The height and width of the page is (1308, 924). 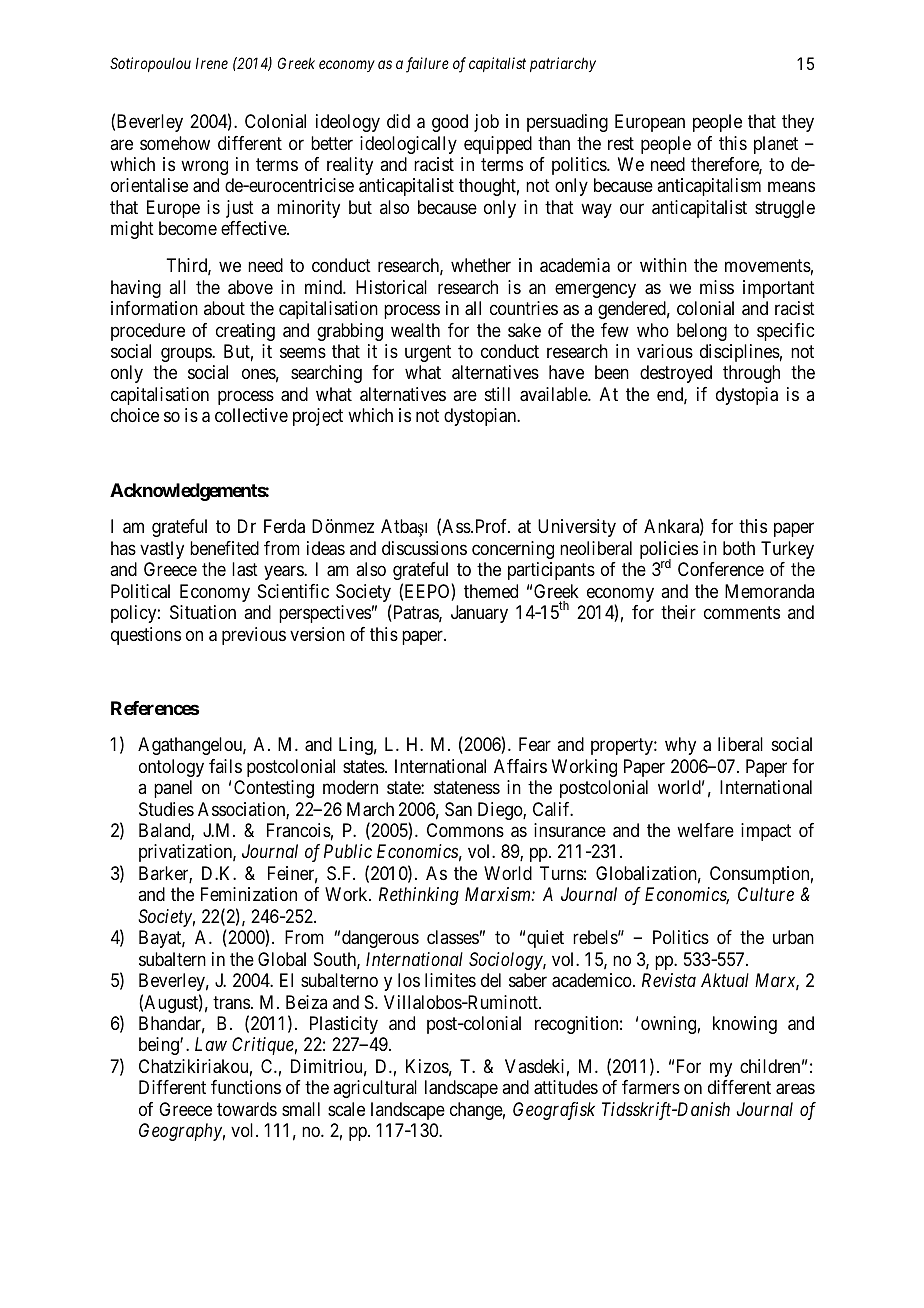 What do you see at coordinates (375, 1089) in the page?
I see `agricultural` at bounding box center [375, 1089].
